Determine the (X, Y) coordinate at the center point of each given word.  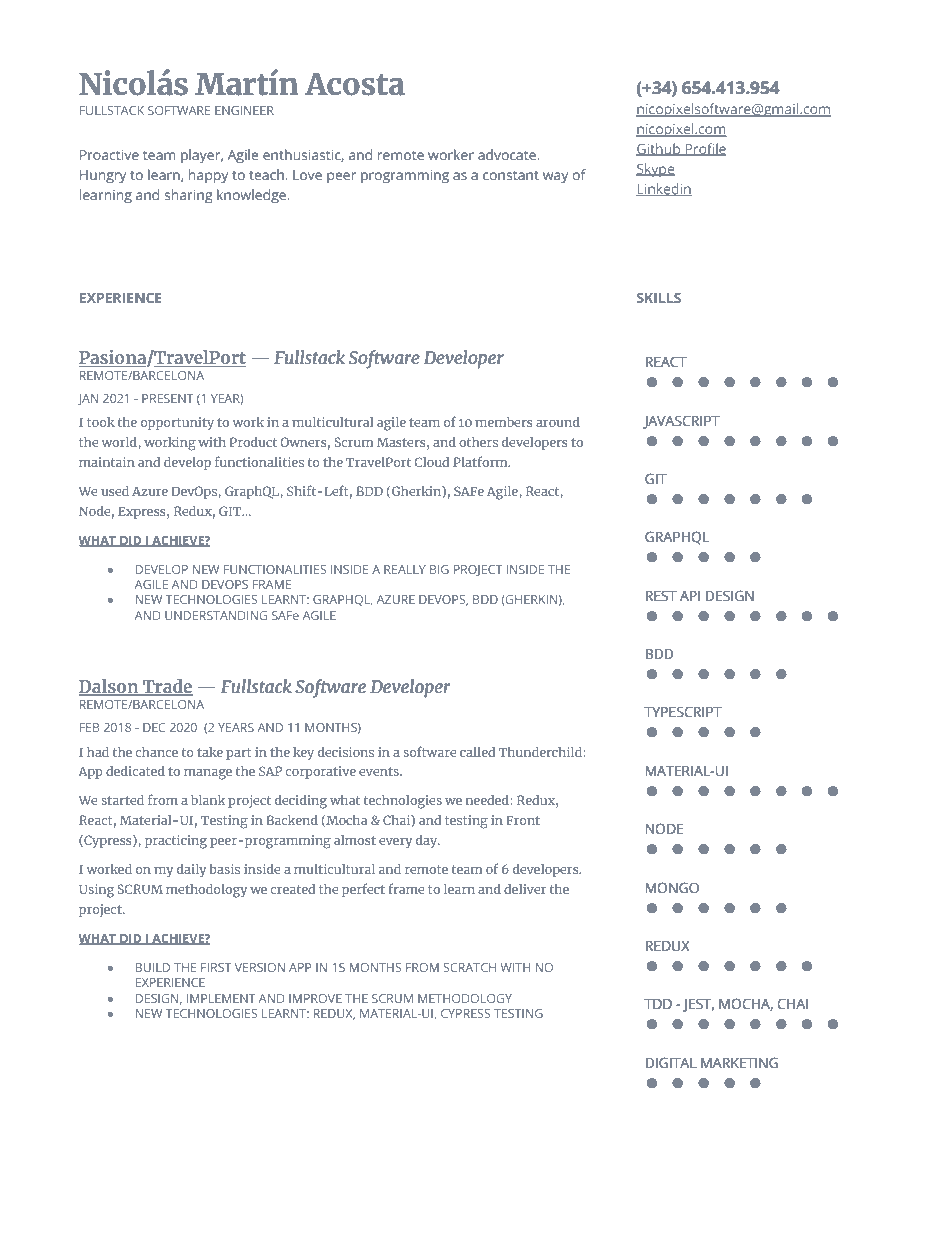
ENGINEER (244, 110)
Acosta (355, 84)
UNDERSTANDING (216, 615)
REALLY (405, 569)
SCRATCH (469, 967)
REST (661, 595)
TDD (658, 1004)
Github (659, 149)
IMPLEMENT (221, 998)
